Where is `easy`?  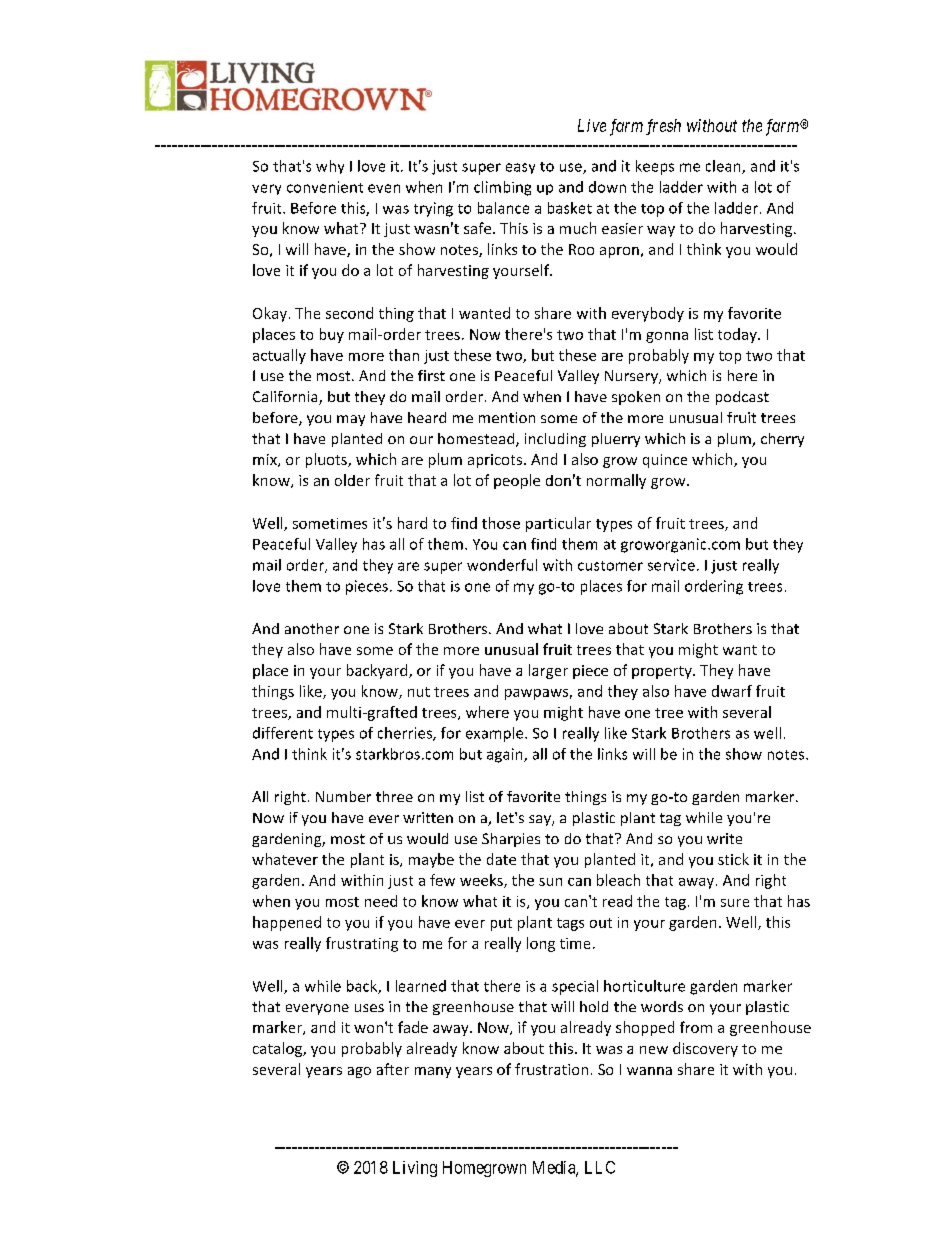 easy is located at coordinates (520, 168).
